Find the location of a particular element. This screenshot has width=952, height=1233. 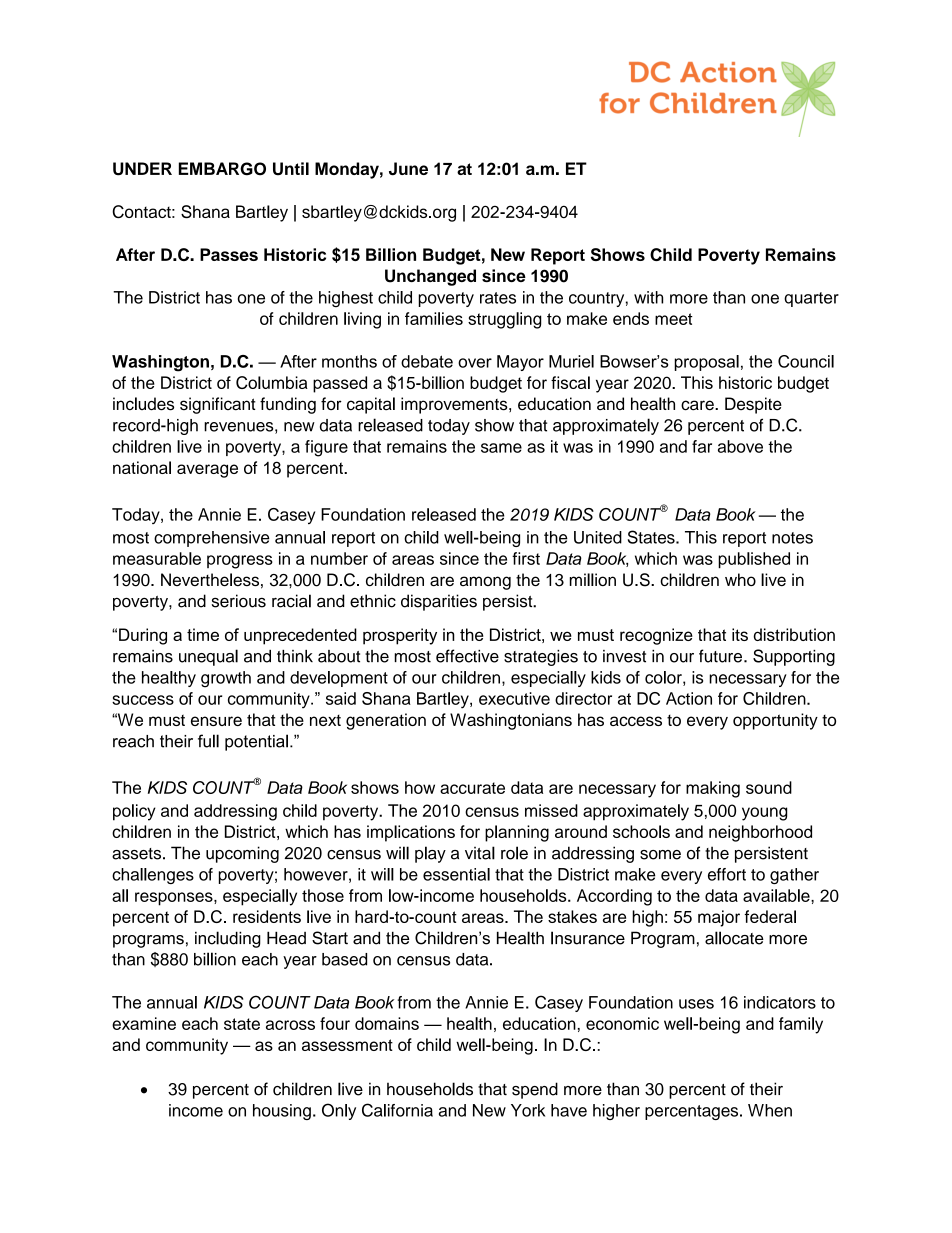

effort is located at coordinates (727, 874).
